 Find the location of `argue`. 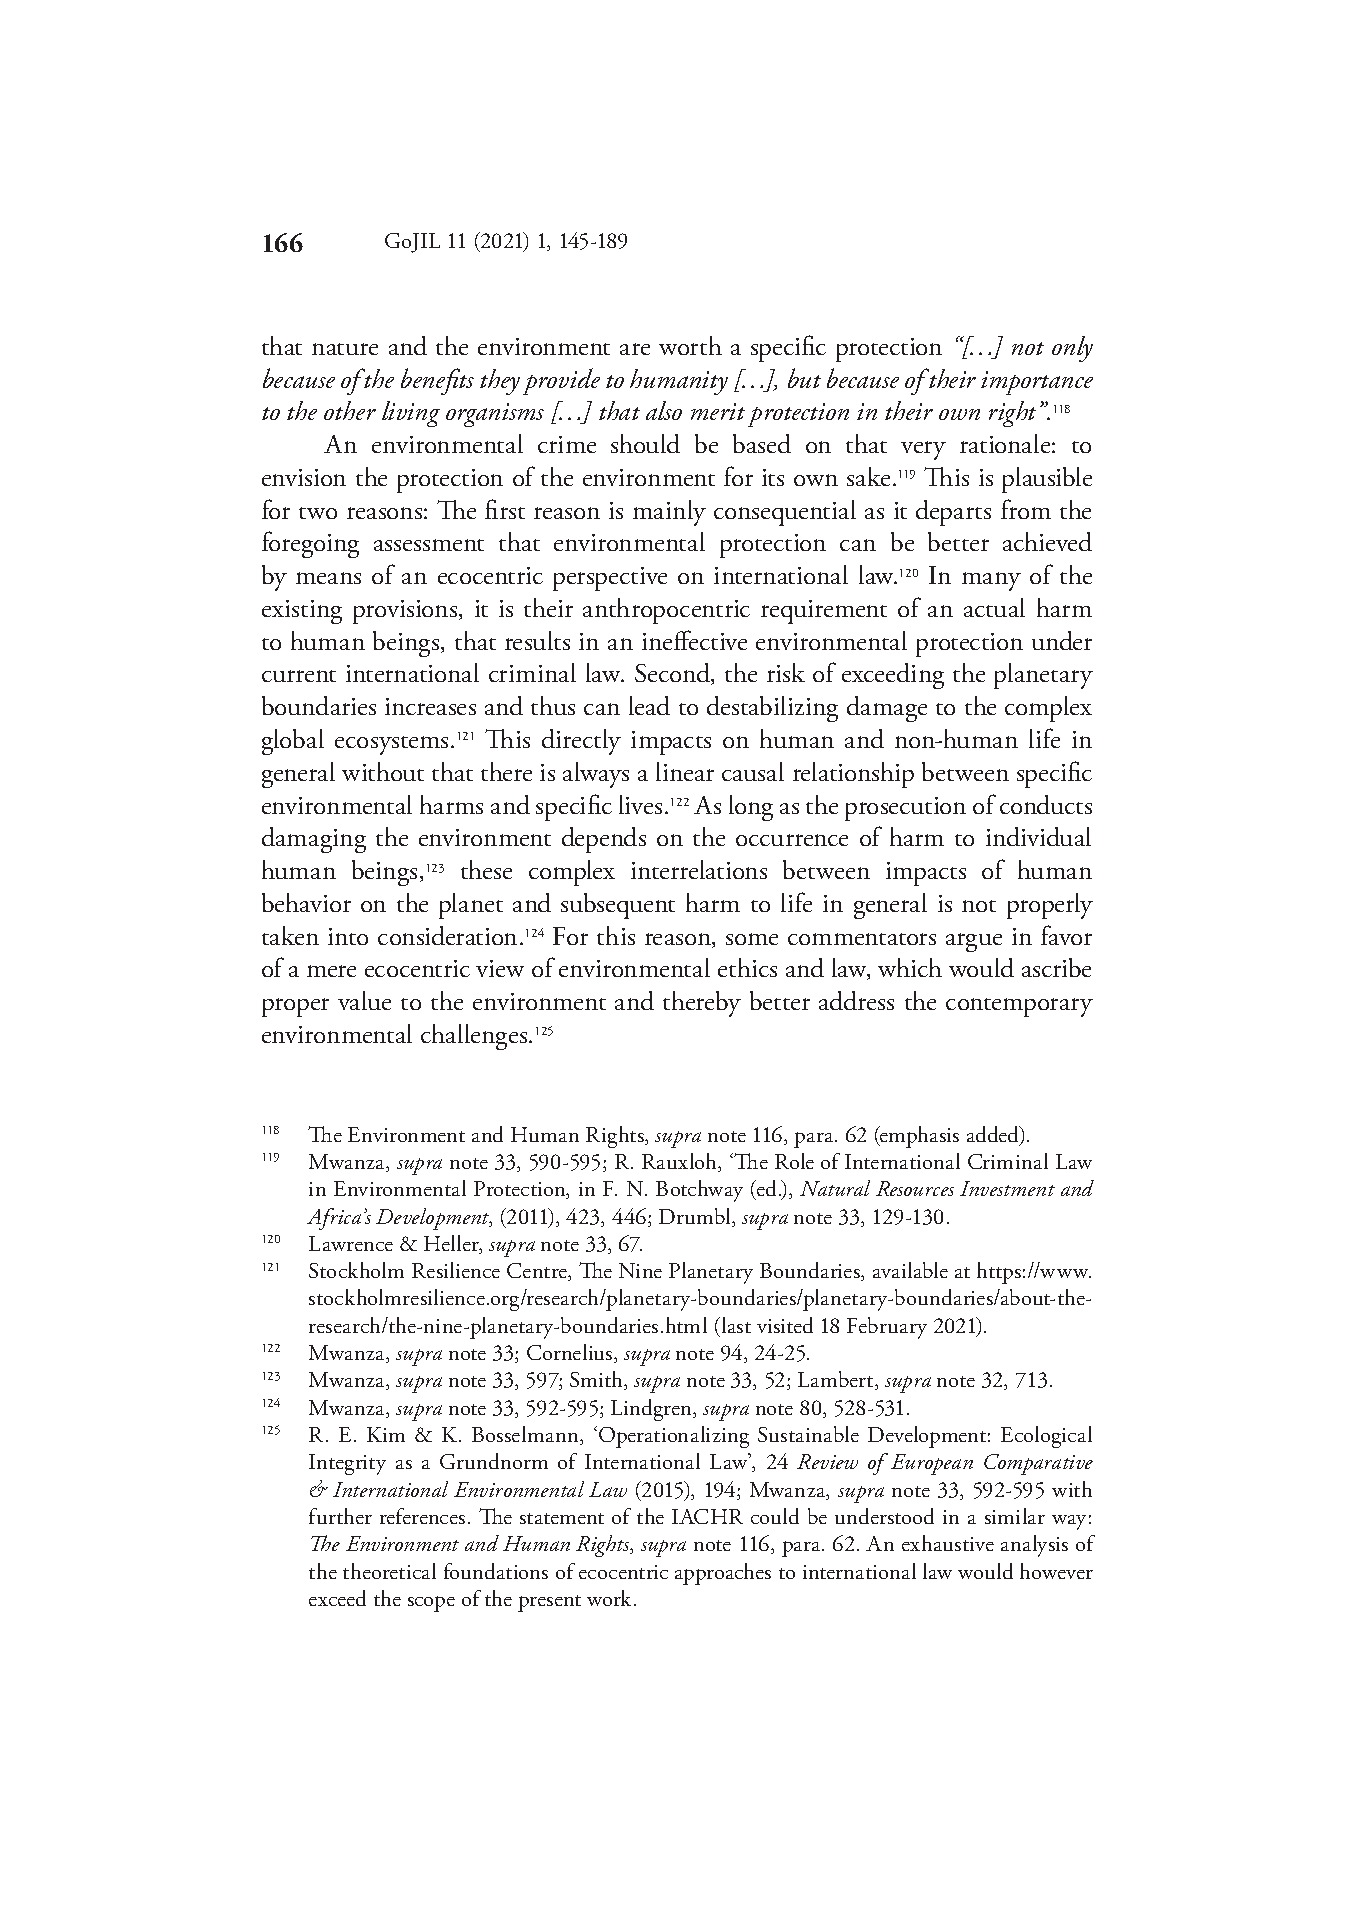

argue is located at coordinates (974, 942).
